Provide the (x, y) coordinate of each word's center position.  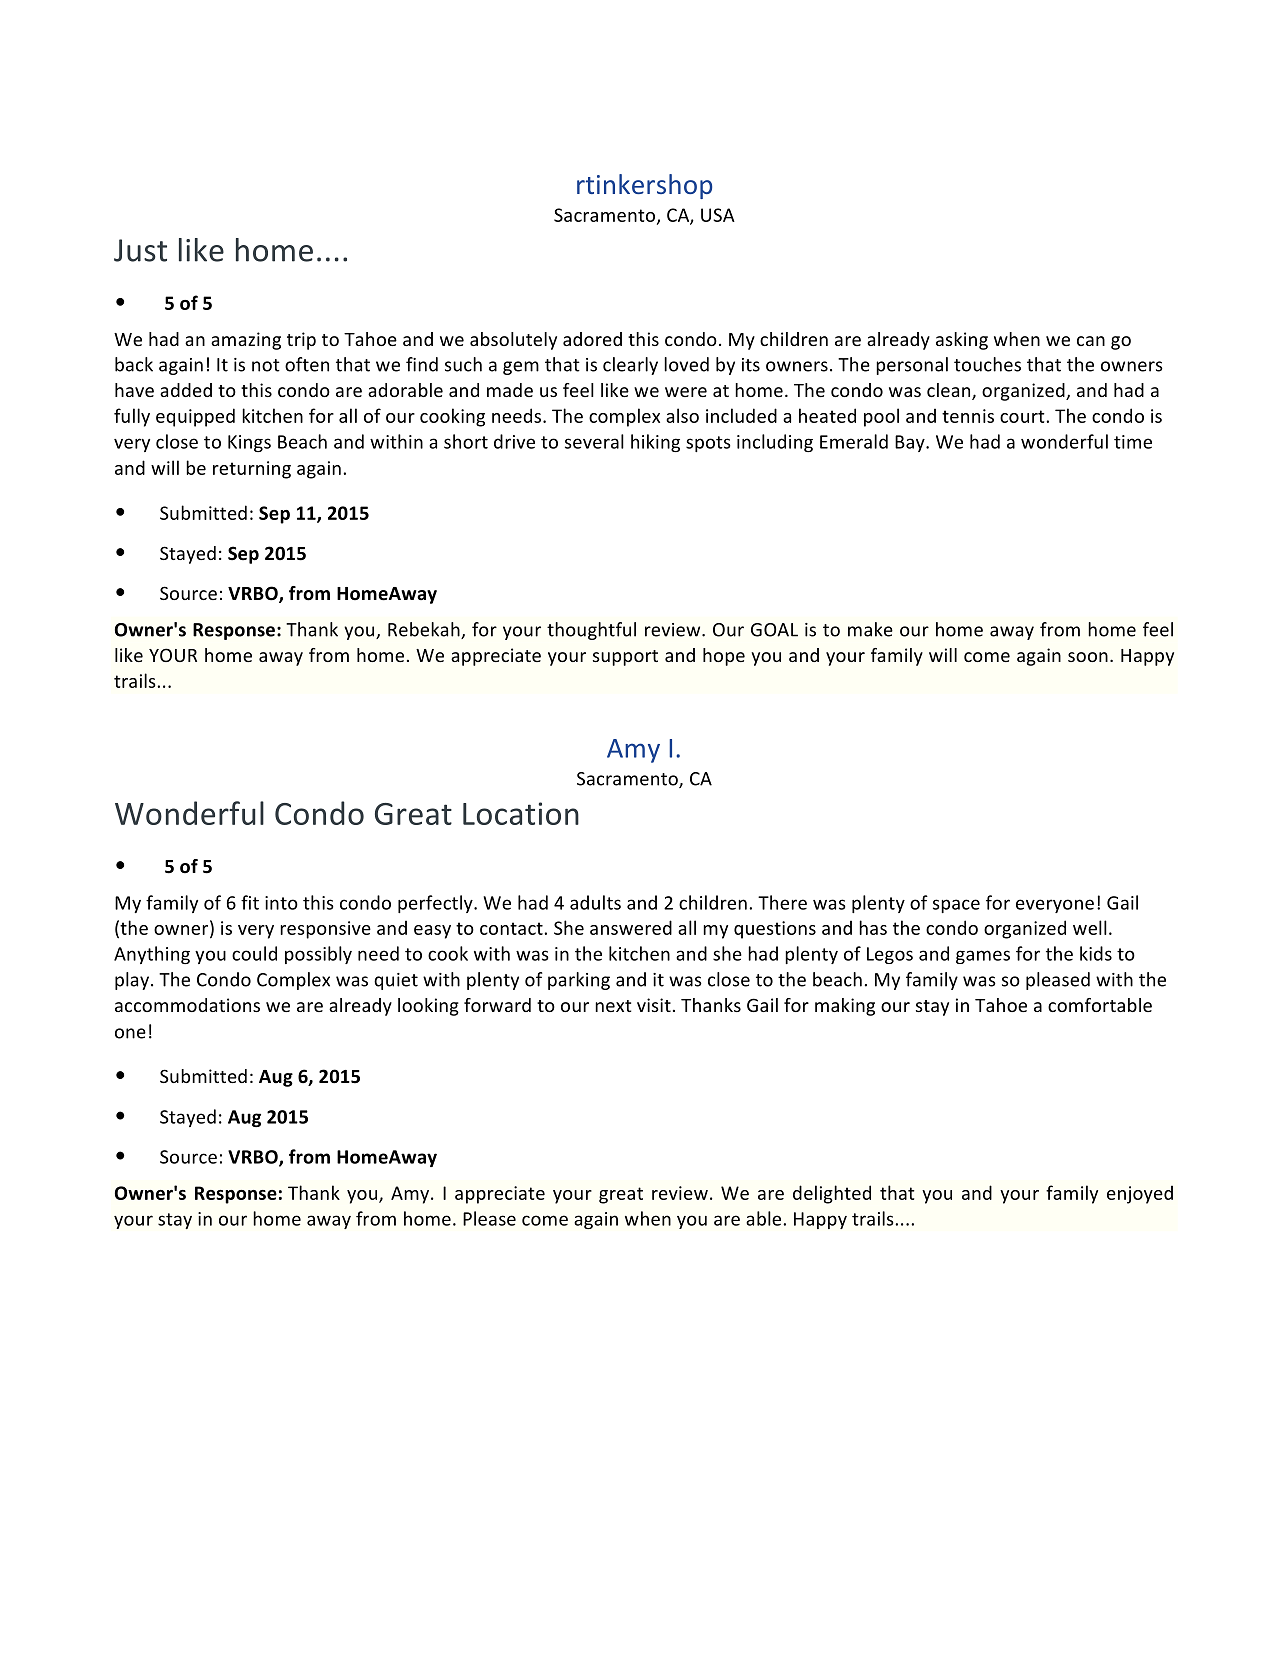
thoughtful (591, 631)
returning (252, 470)
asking (962, 341)
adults (595, 902)
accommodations (187, 1005)
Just (140, 250)
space (956, 906)
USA (718, 215)
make (870, 629)
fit (250, 902)
